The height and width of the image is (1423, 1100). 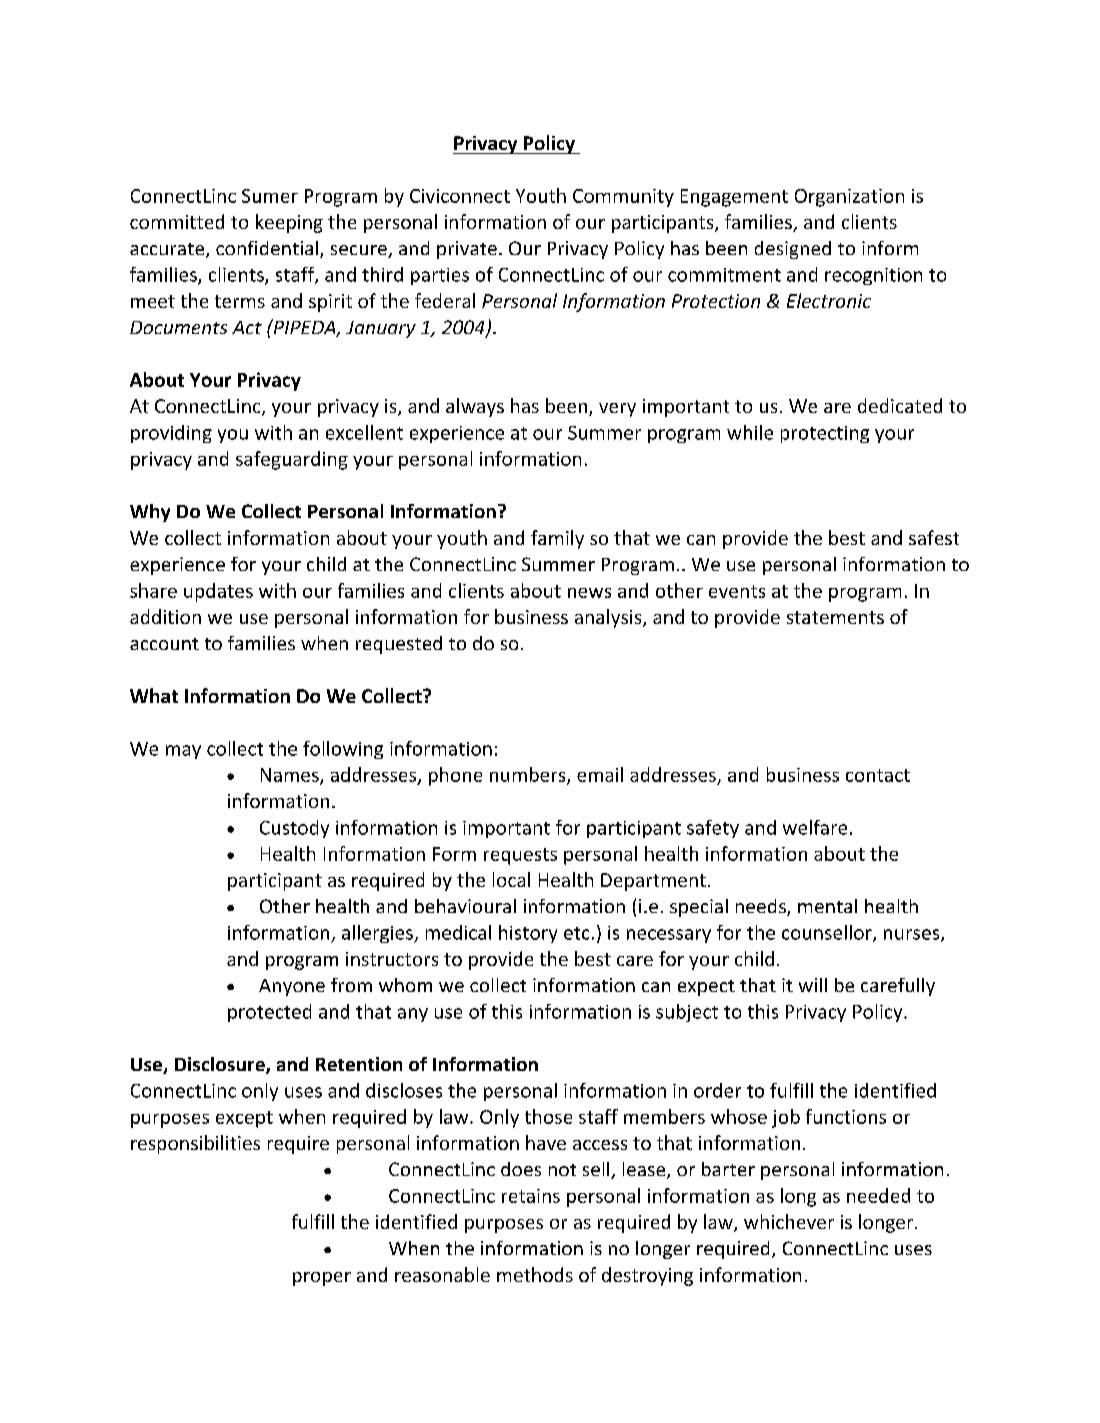 What do you see at coordinates (813, 985) in the image?
I see `will` at bounding box center [813, 985].
